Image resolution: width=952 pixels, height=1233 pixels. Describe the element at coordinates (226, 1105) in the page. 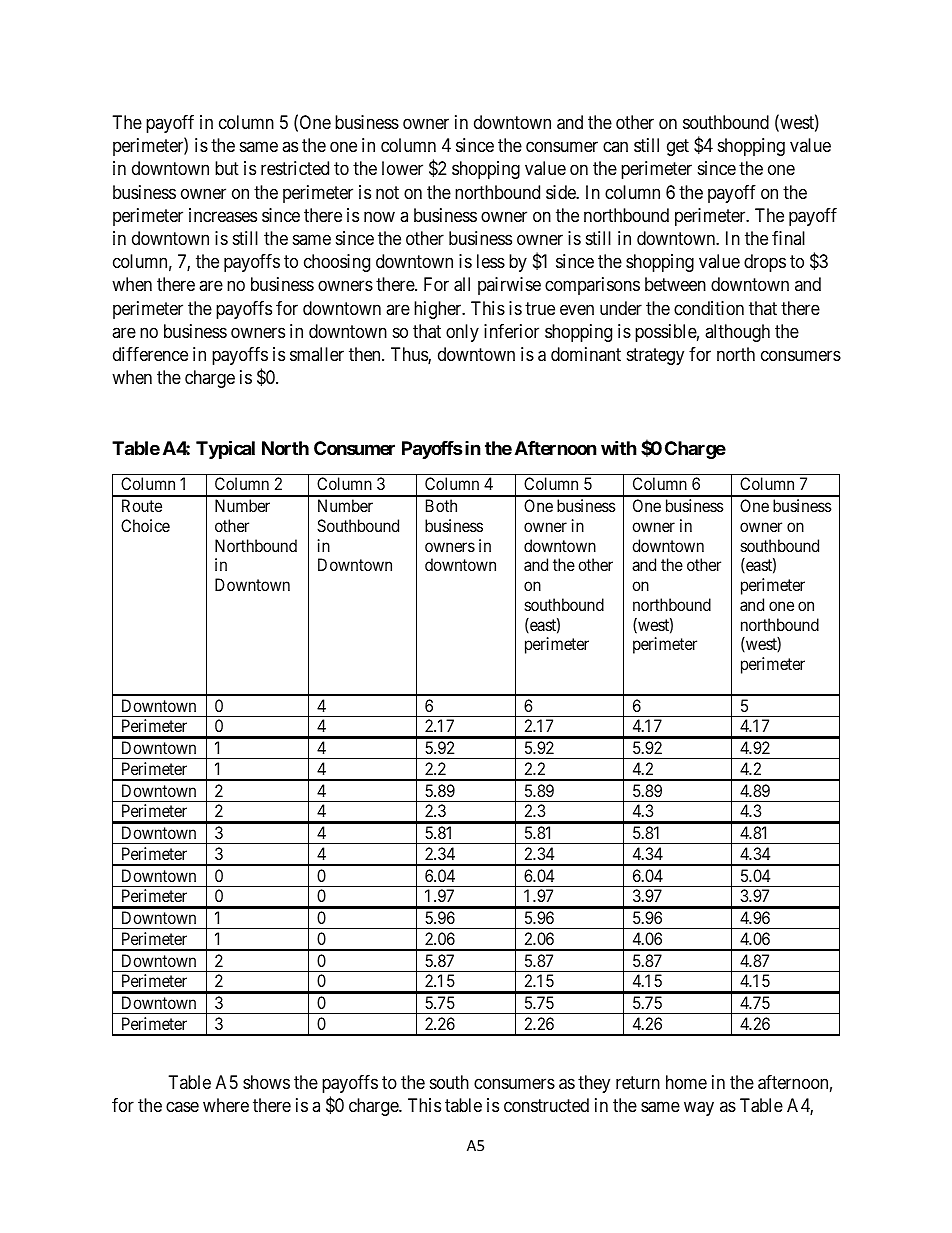

I see `where` at that location.
